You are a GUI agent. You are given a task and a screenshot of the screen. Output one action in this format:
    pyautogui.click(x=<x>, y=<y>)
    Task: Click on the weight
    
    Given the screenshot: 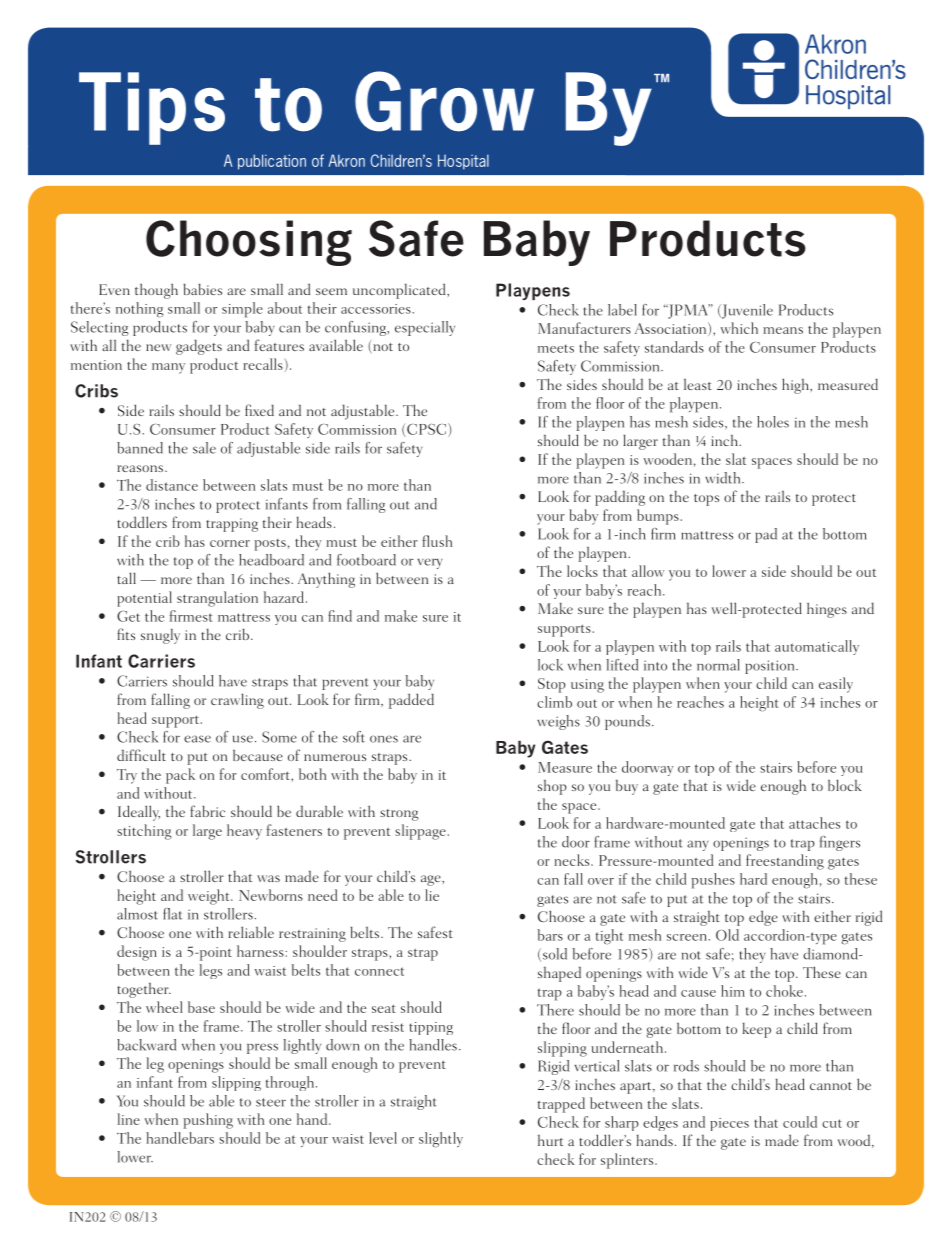 What is the action you would take?
    pyautogui.click(x=210, y=897)
